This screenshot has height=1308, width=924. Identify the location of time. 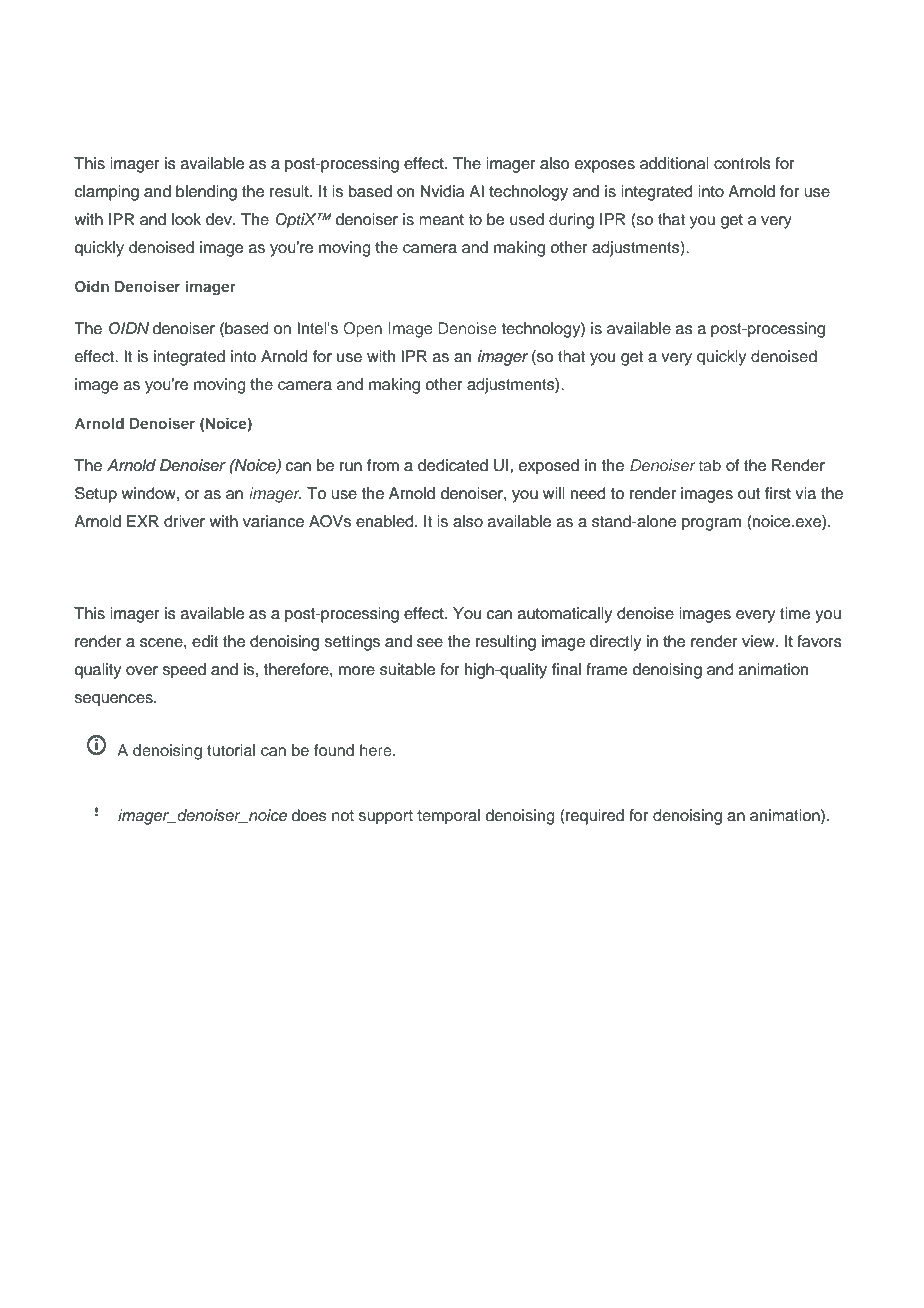
(795, 613).
